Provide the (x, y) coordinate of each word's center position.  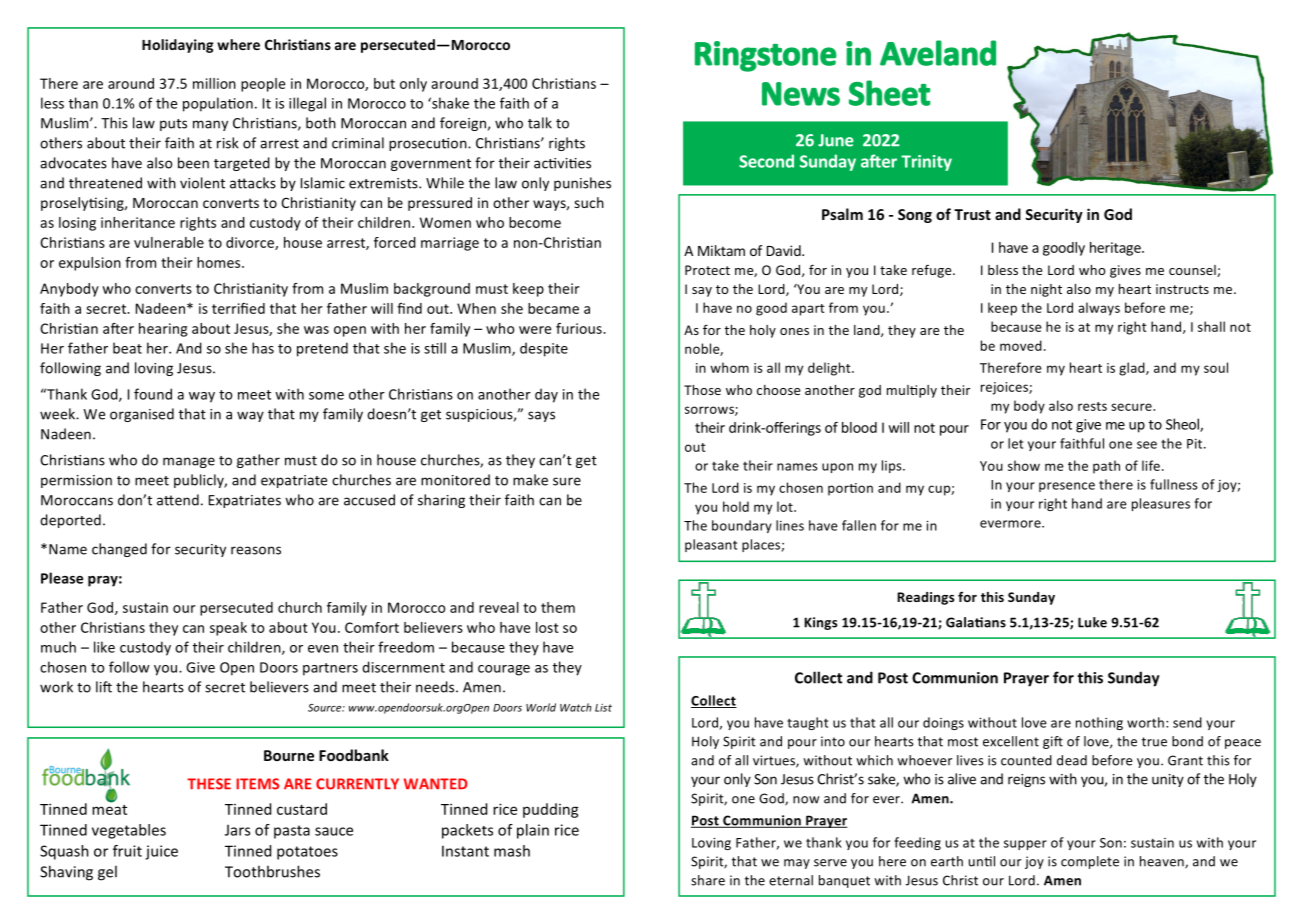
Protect (707, 270)
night (1046, 290)
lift (104, 687)
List (603, 707)
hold (736, 506)
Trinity (926, 163)
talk (540, 123)
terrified (238, 308)
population (218, 104)
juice (161, 852)
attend (178, 500)
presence (1067, 487)
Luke (1092, 622)
